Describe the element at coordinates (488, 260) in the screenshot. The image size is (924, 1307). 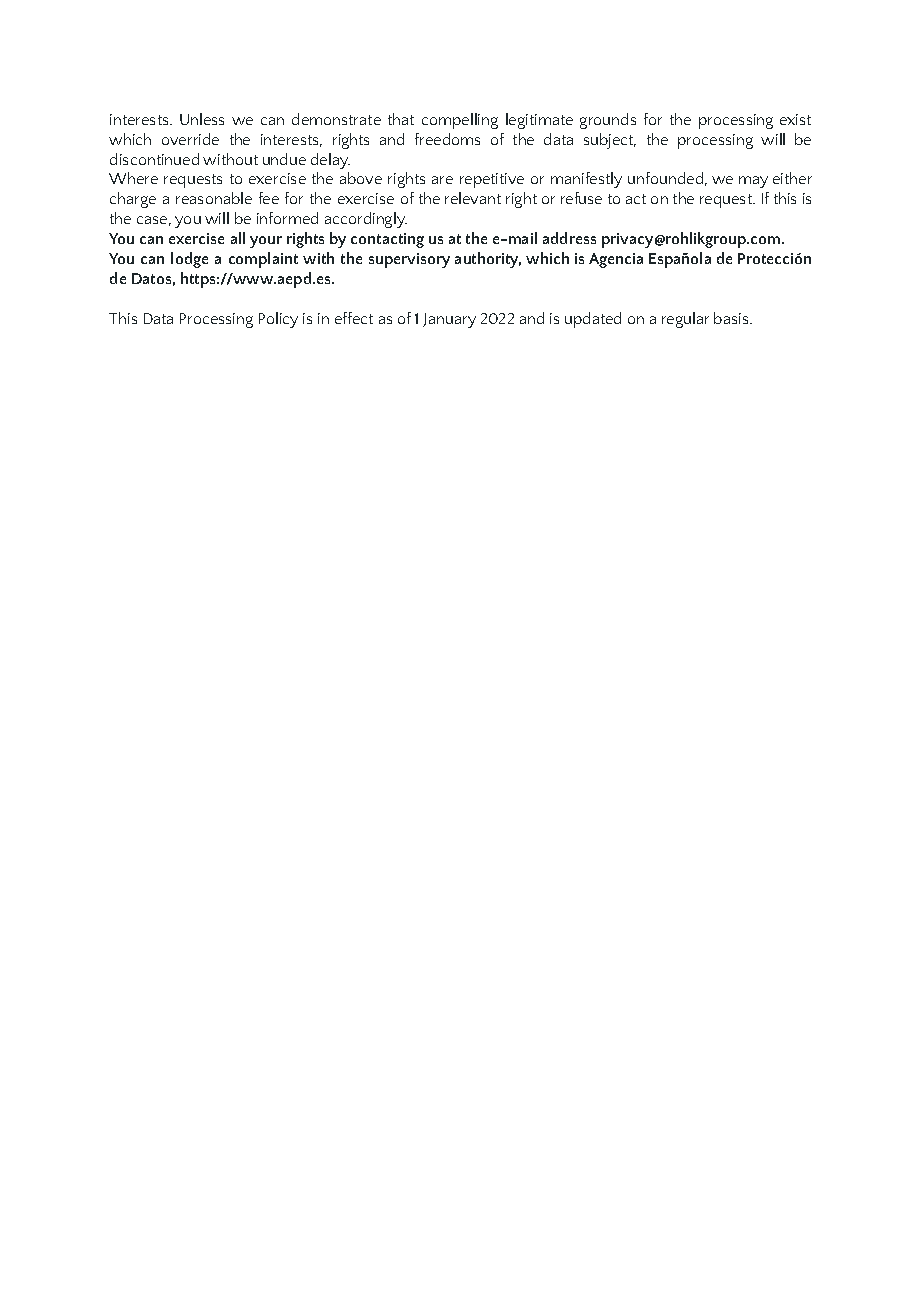
I see `authority` at that location.
